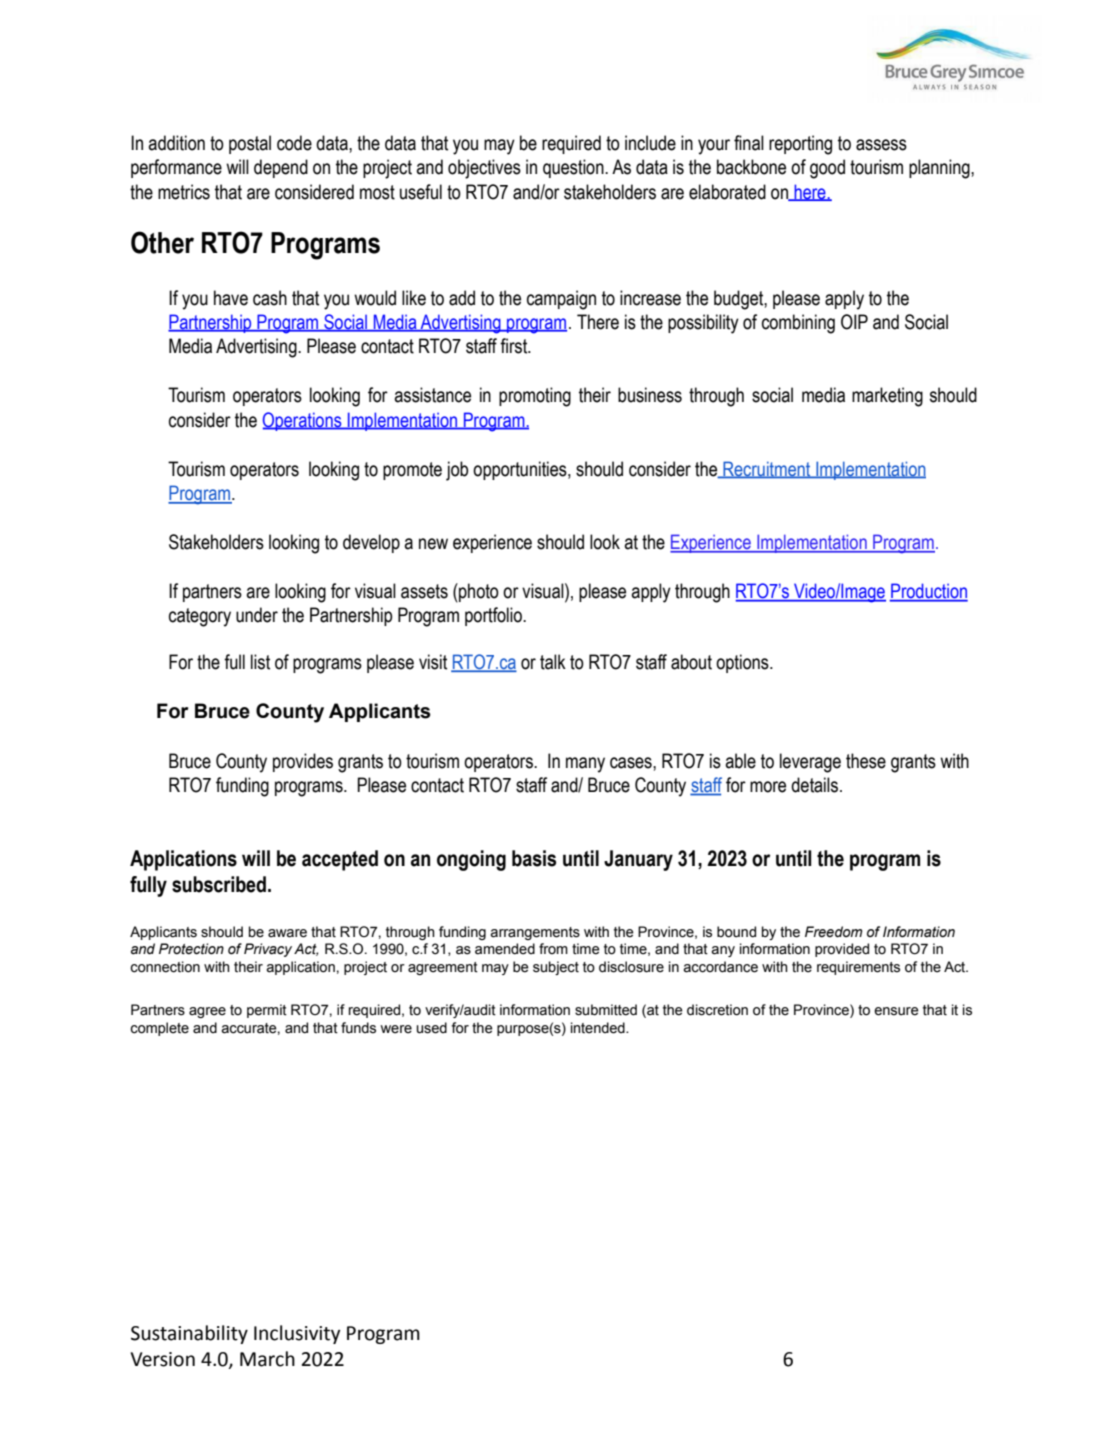 The width and height of the screenshot is (1109, 1435). What do you see at coordinates (574, 168) in the screenshot?
I see `question` at bounding box center [574, 168].
